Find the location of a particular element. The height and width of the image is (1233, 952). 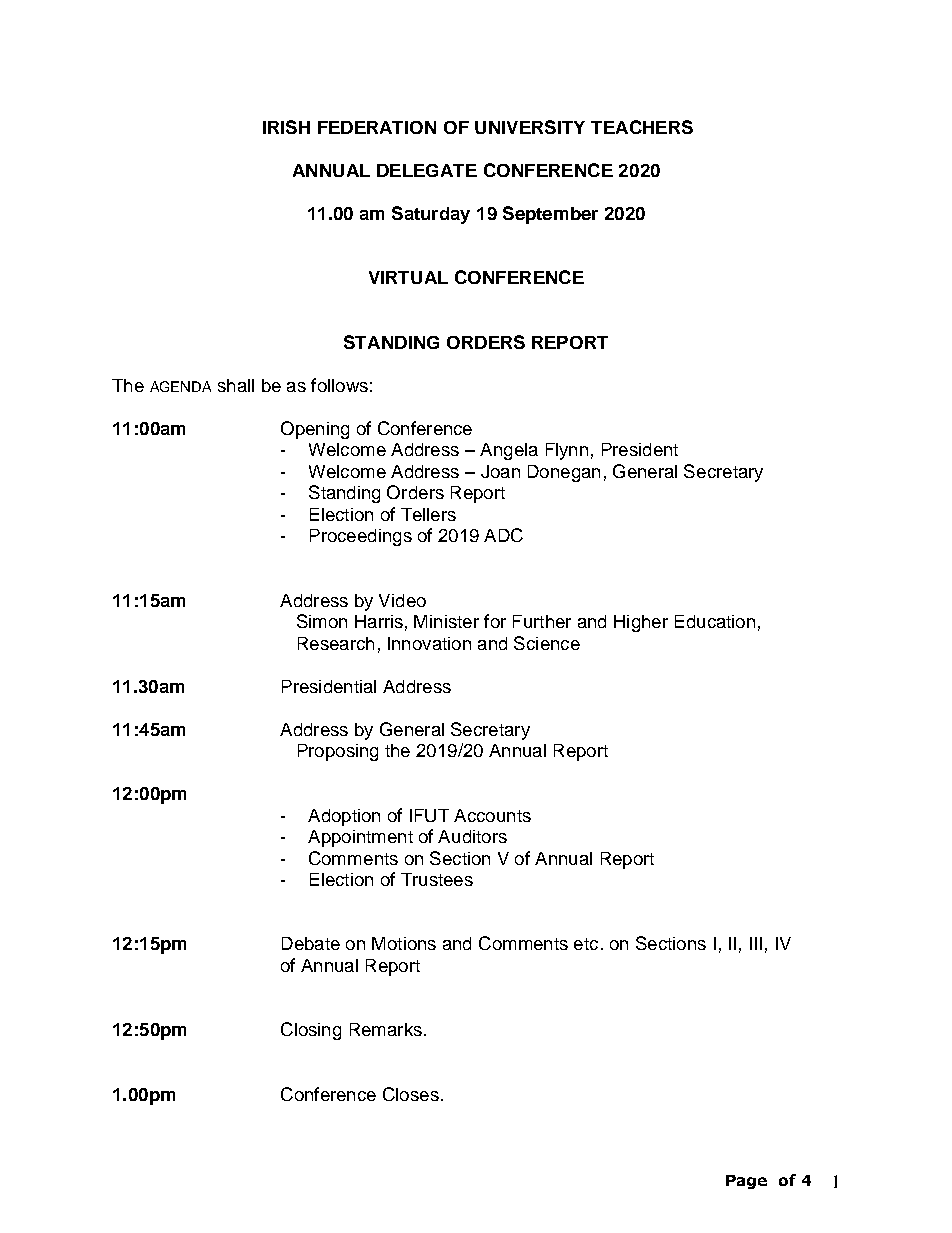

Innovation is located at coordinates (429, 643).
